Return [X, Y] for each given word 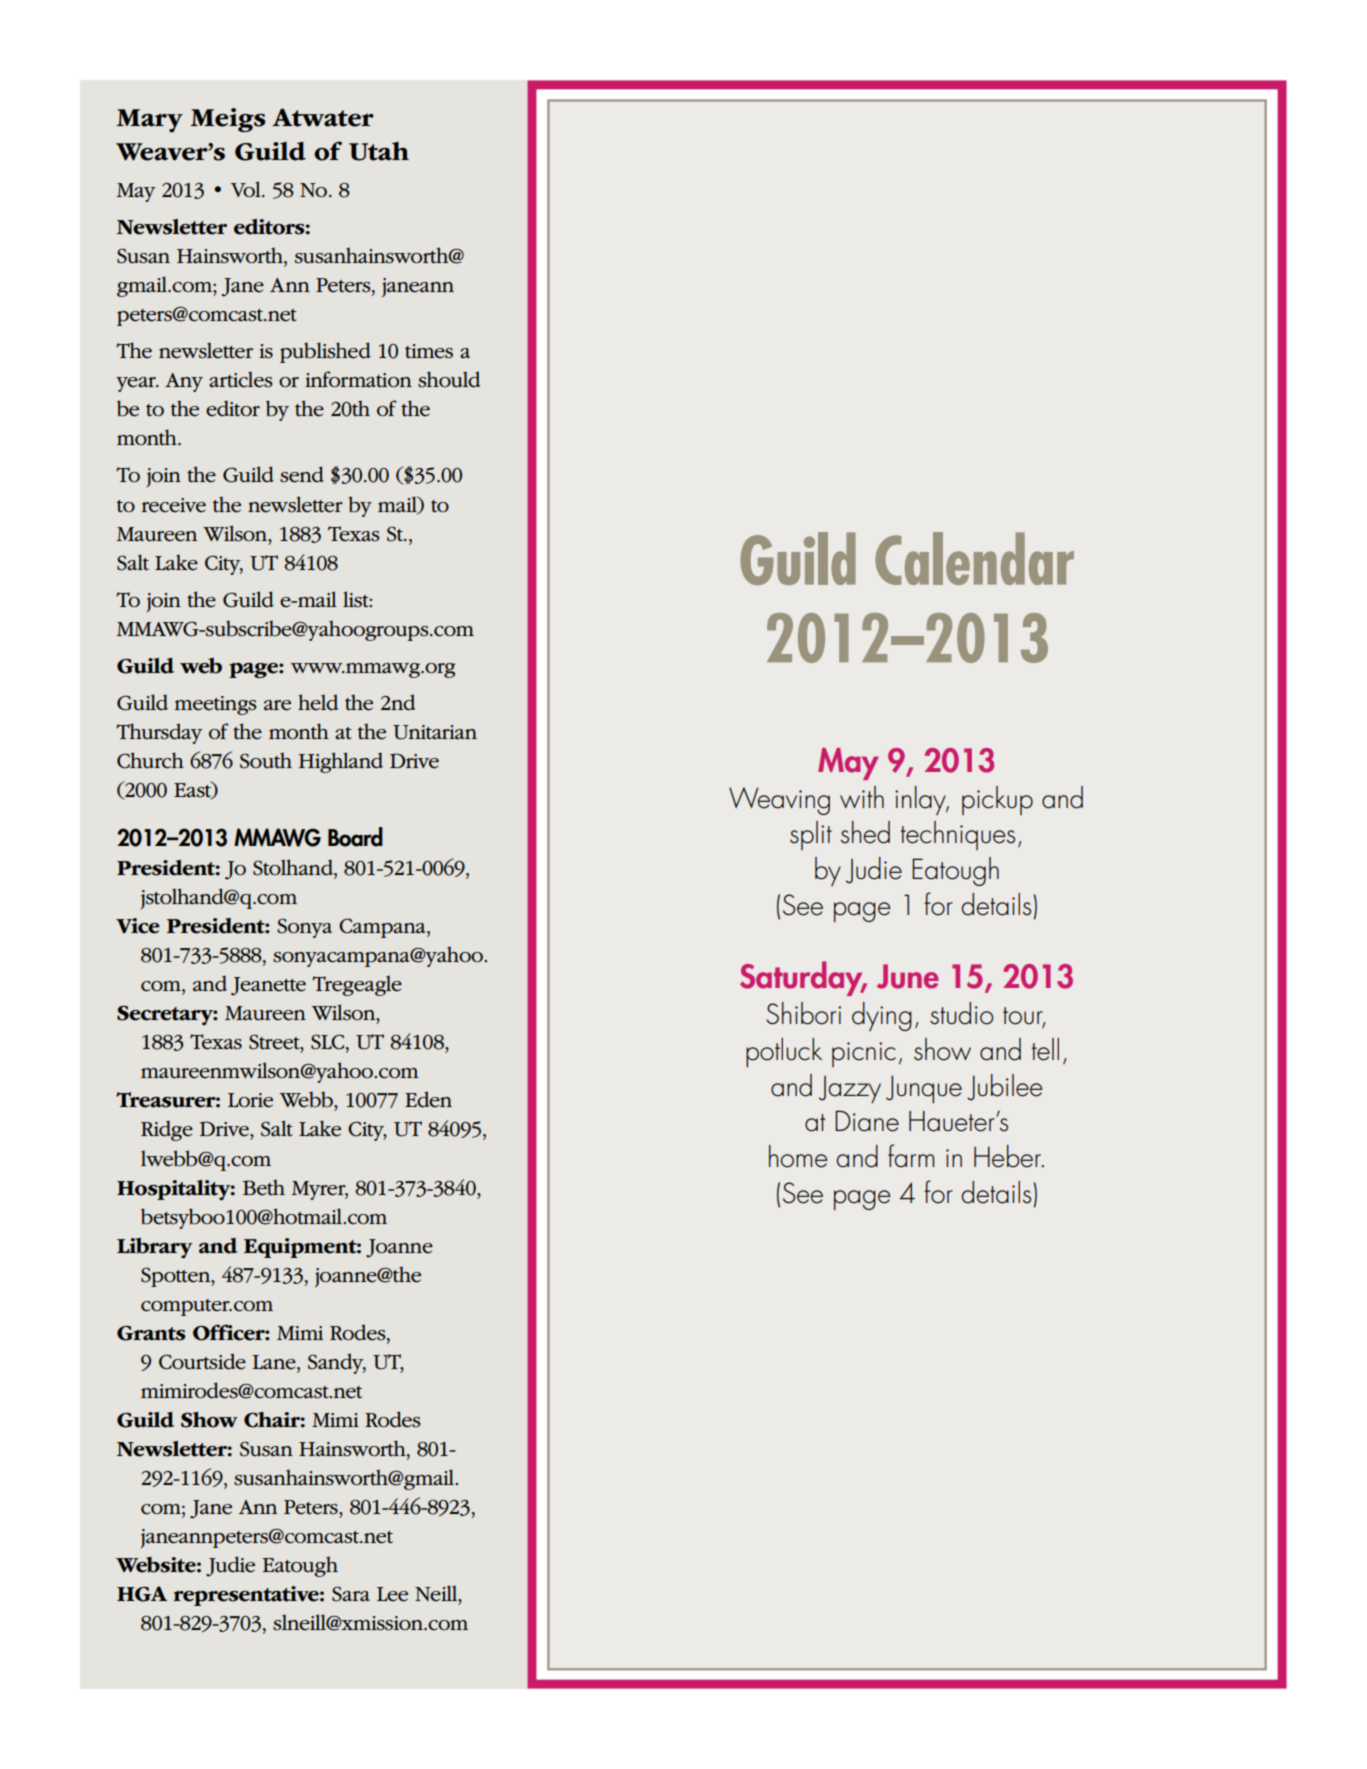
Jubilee [1004, 1087]
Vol [247, 189]
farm [911, 1156]
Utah [379, 151]
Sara [351, 1594]
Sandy [337, 1363]
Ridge [167, 1130]
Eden [428, 1099]
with [862, 797]
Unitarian [435, 732]
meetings [216, 705]
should [449, 379]
